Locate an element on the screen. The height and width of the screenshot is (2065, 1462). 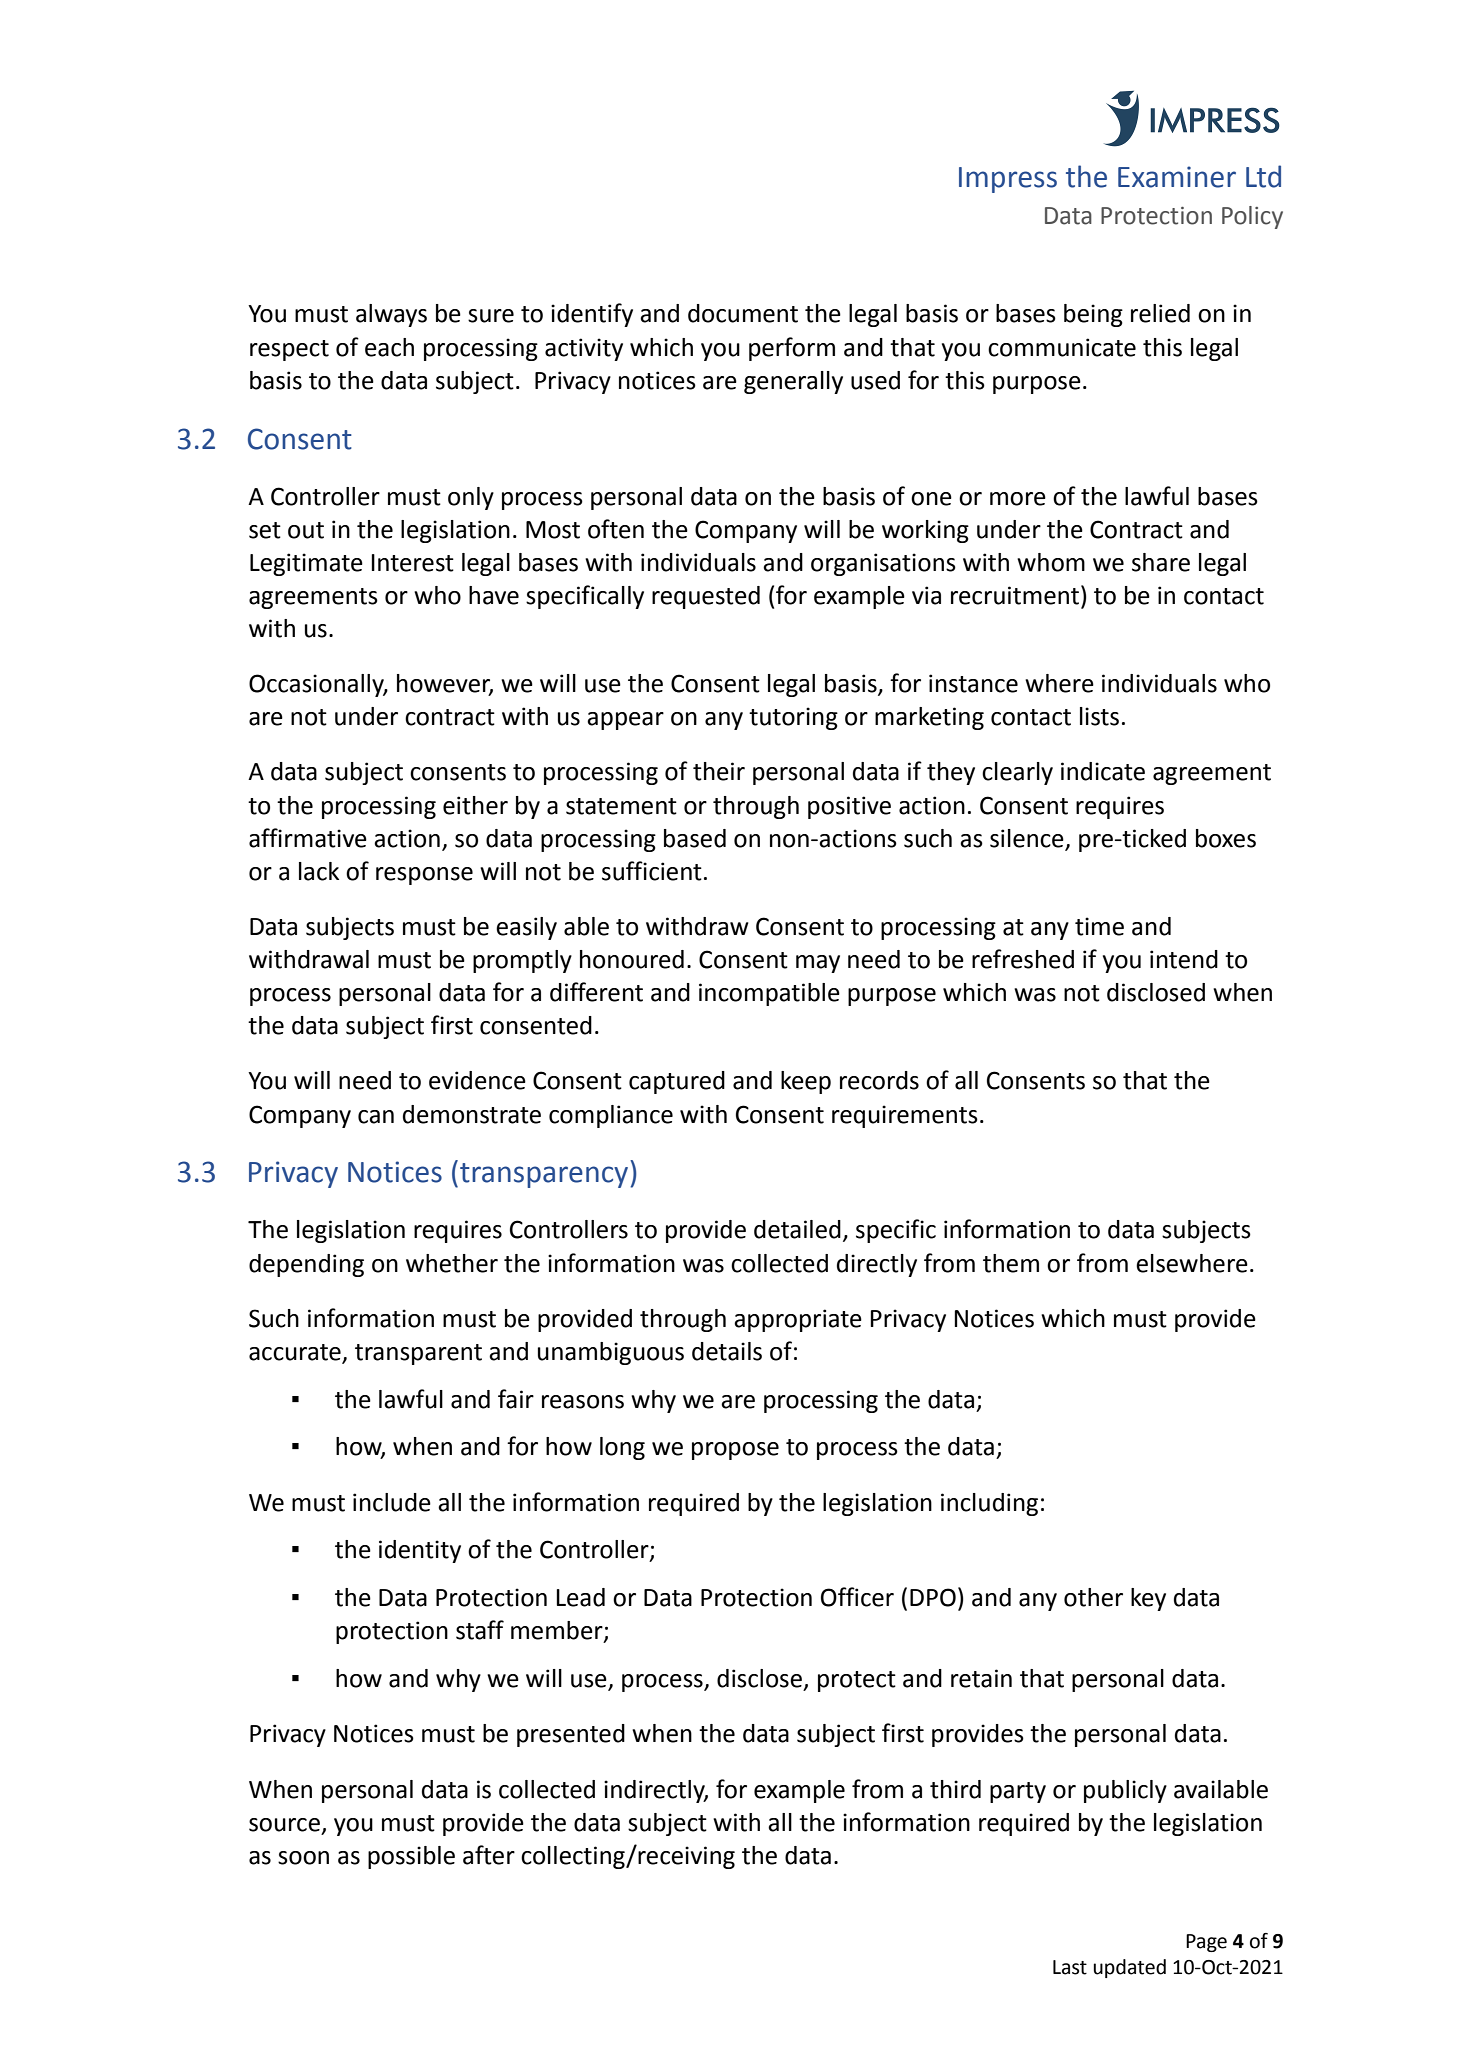
can is located at coordinates (376, 1117).
